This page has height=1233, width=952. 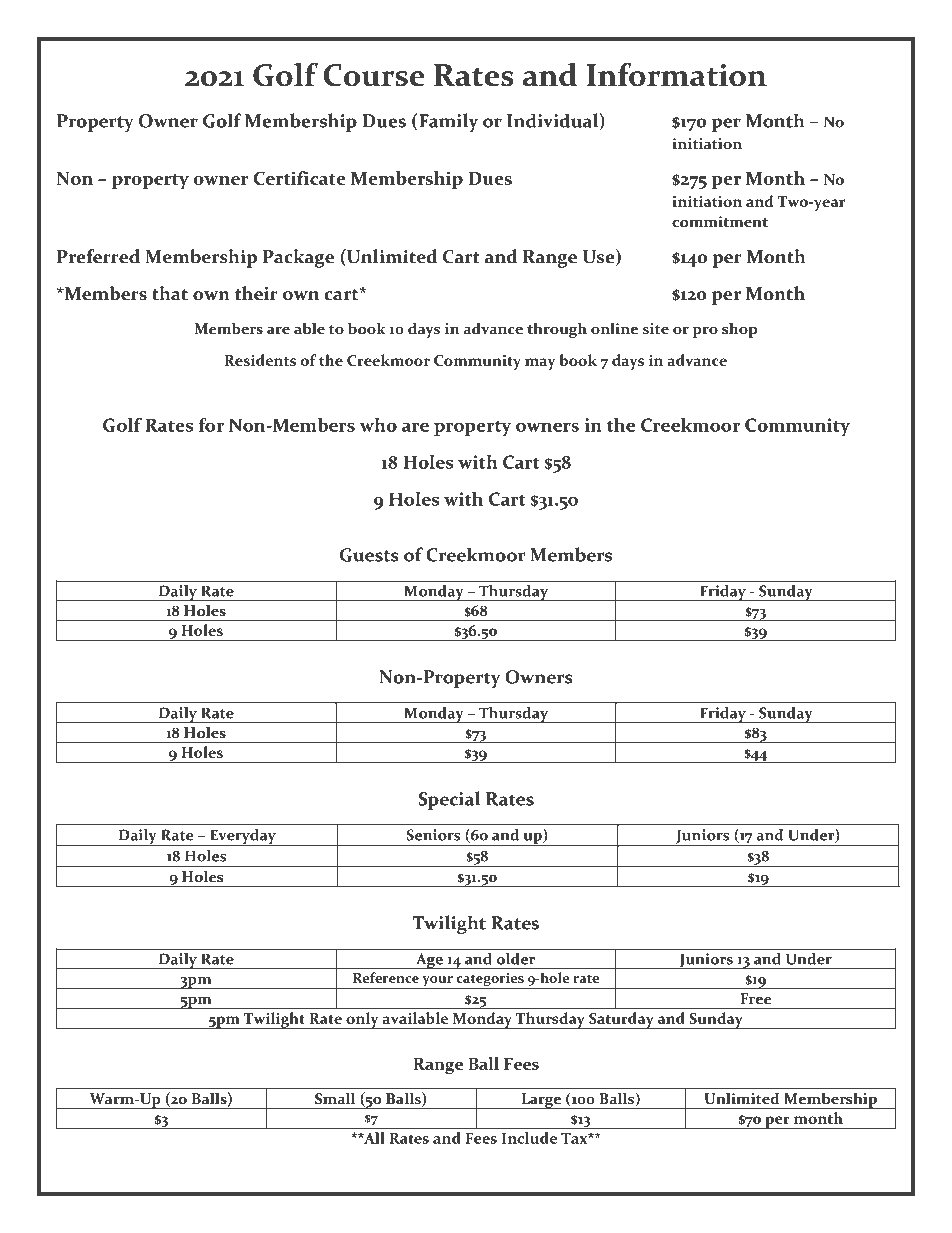 I want to click on Certificate, so click(x=300, y=178).
